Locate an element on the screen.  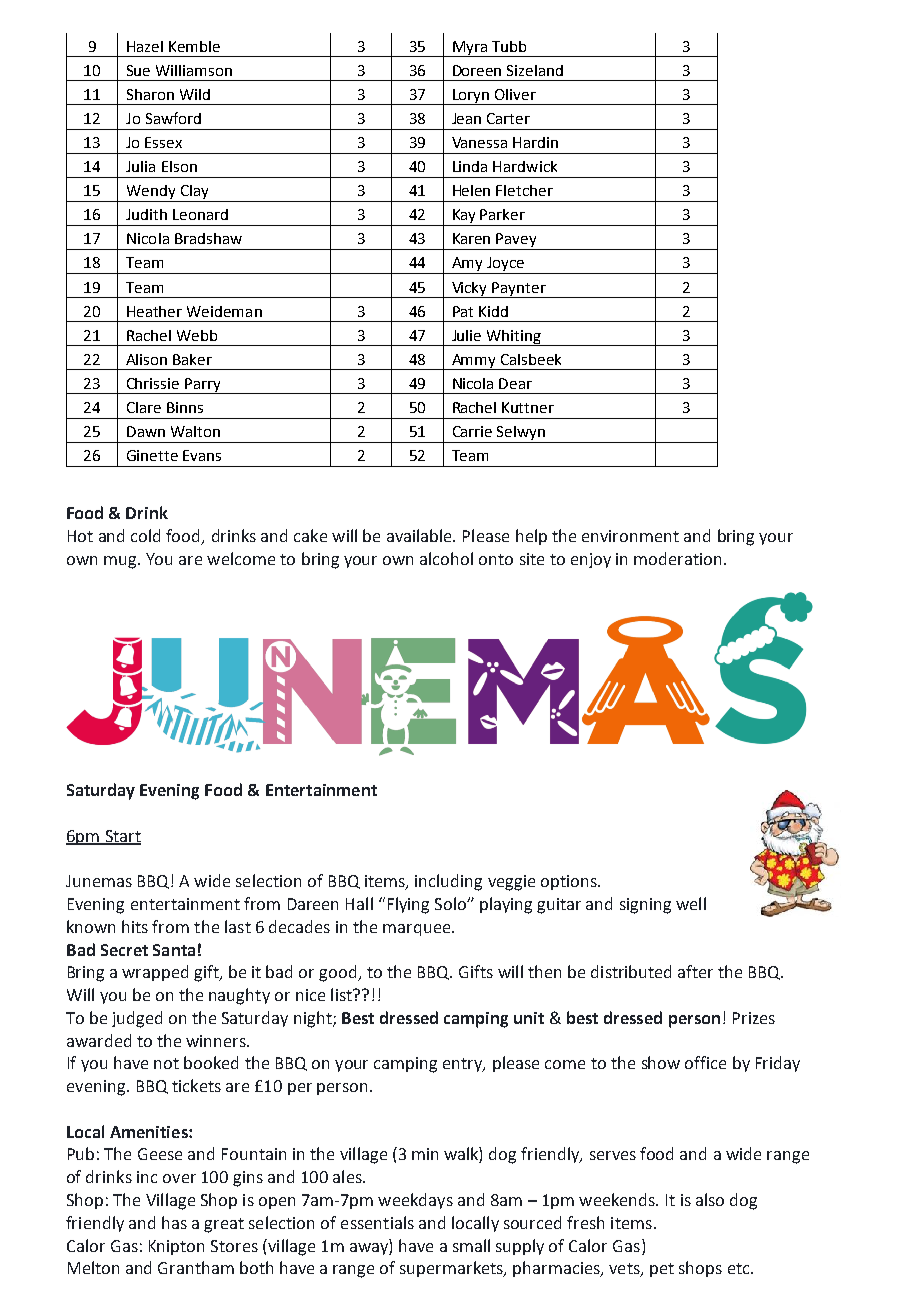
Sharon is located at coordinates (150, 94).
